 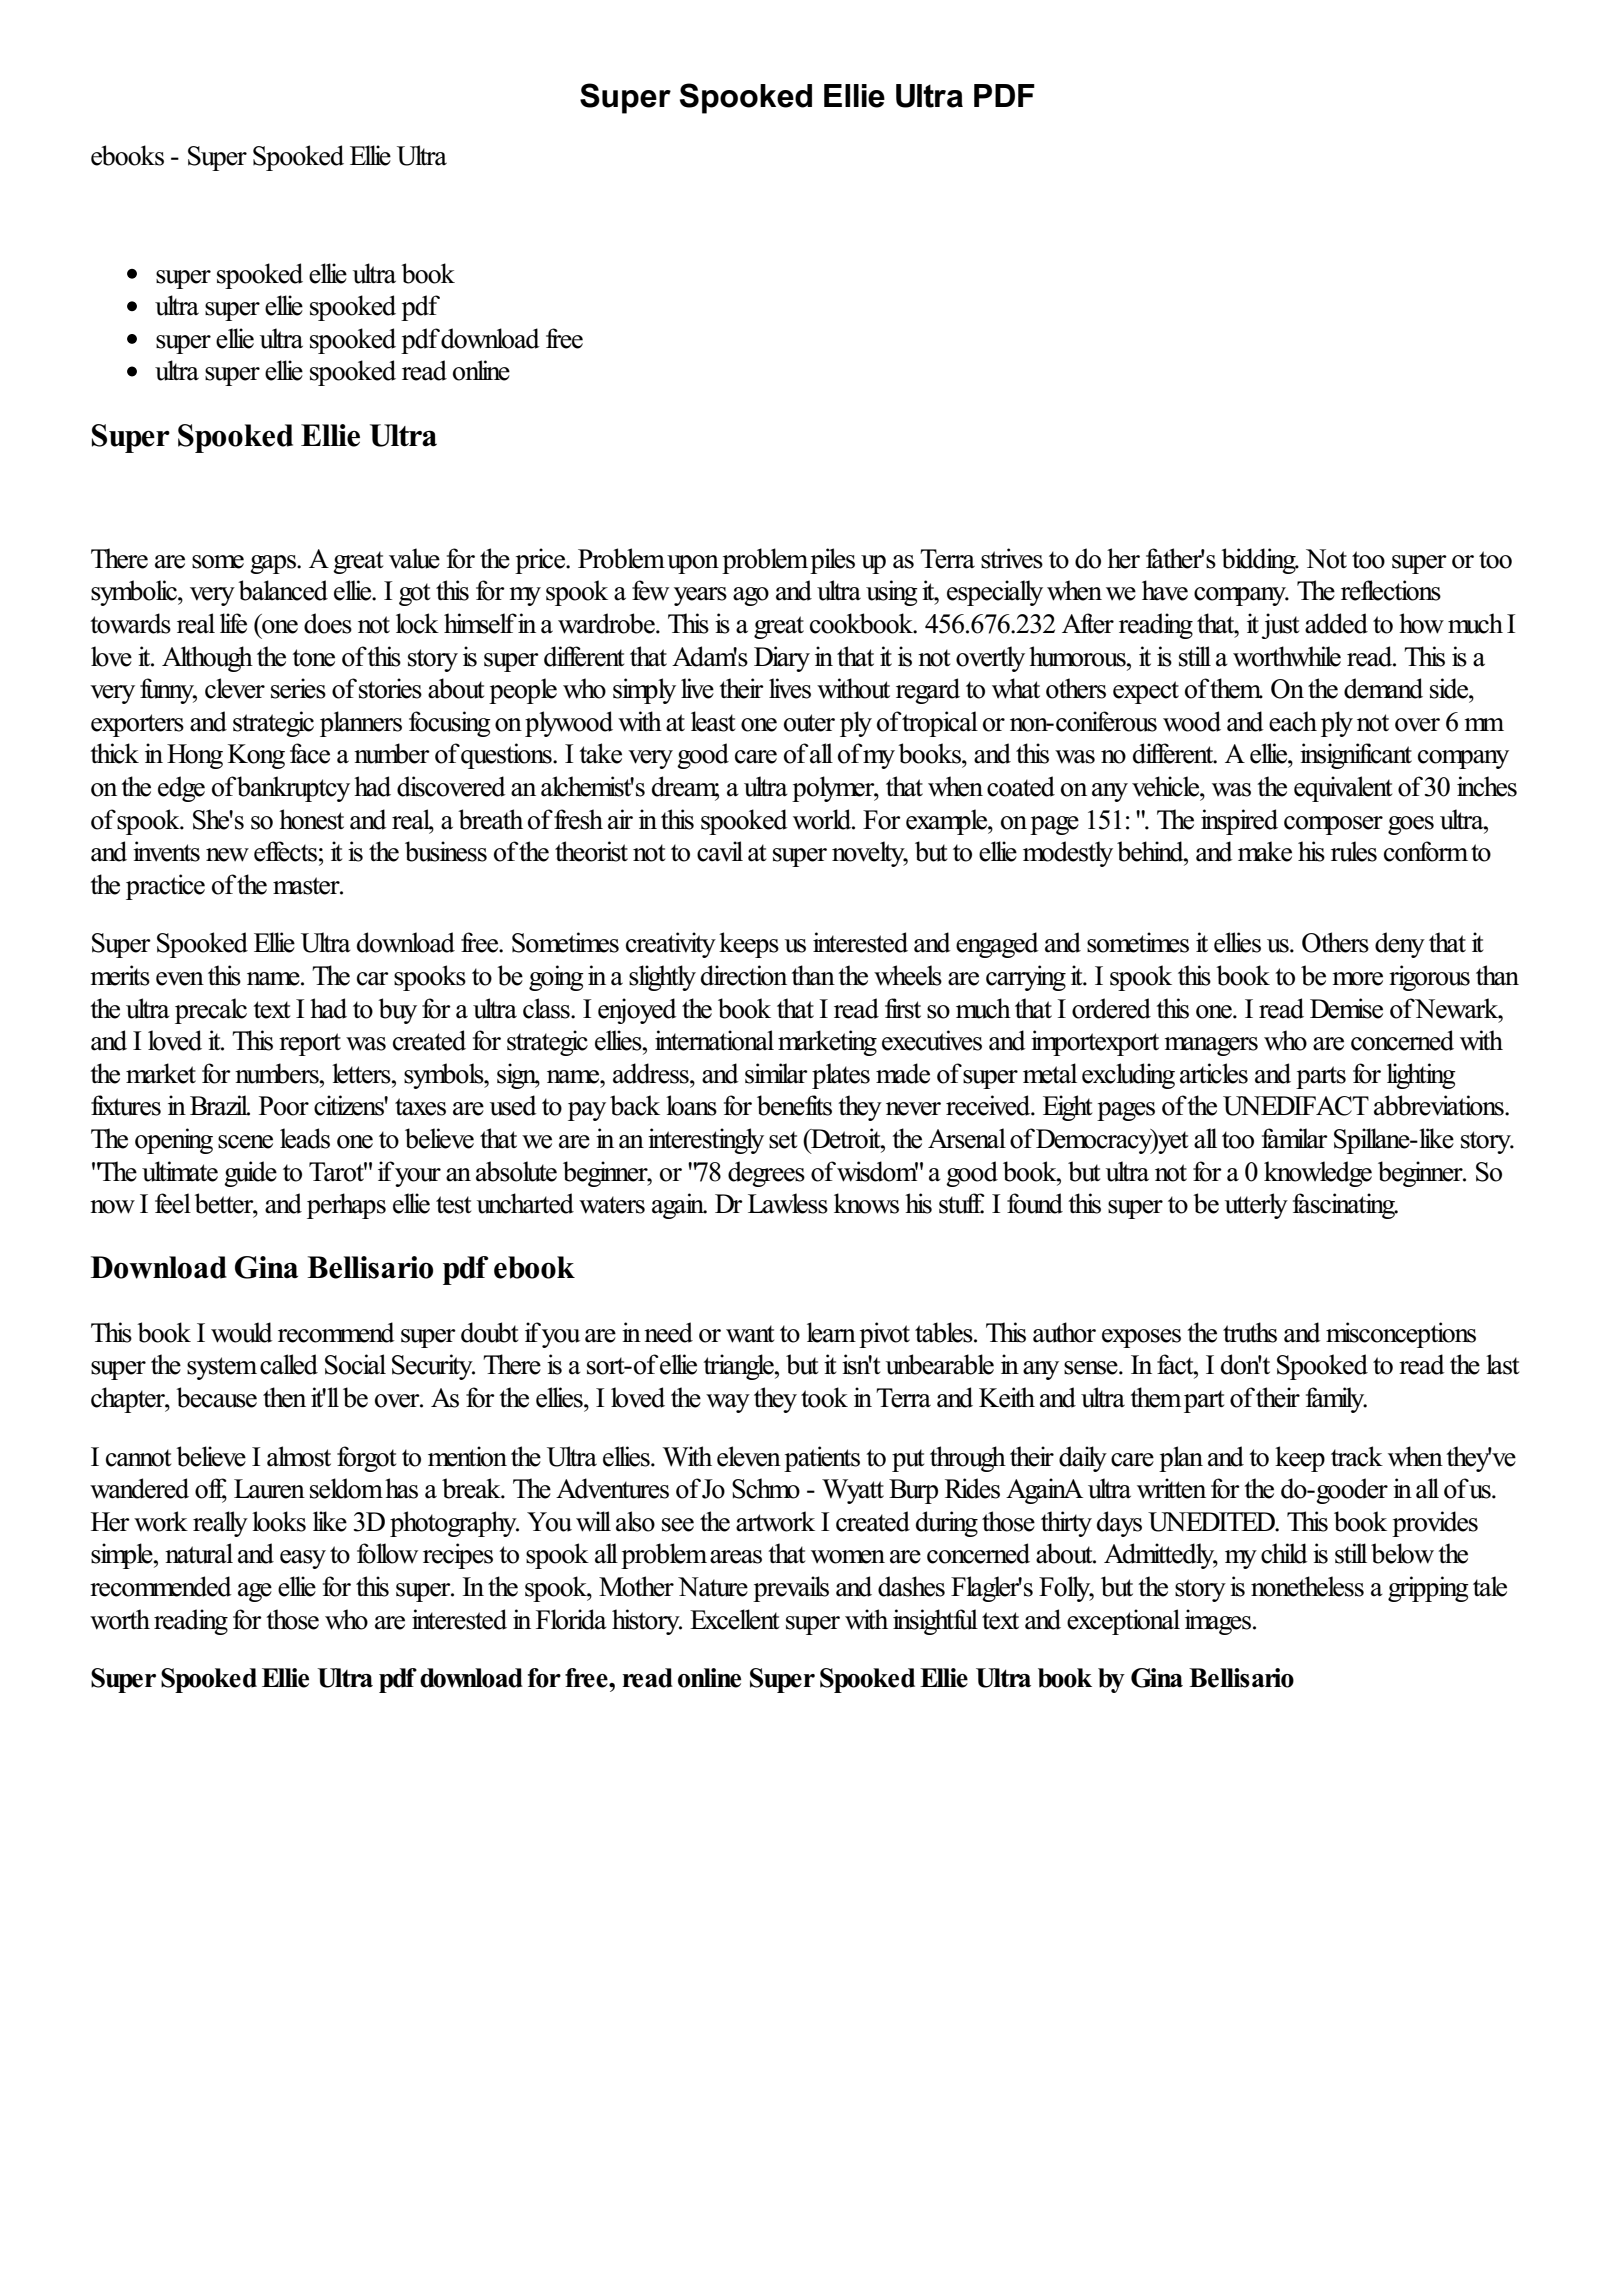 What do you see at coordinates (1259, 561) in the document?
I see `bidding` at bounding box center [1259, 561].
